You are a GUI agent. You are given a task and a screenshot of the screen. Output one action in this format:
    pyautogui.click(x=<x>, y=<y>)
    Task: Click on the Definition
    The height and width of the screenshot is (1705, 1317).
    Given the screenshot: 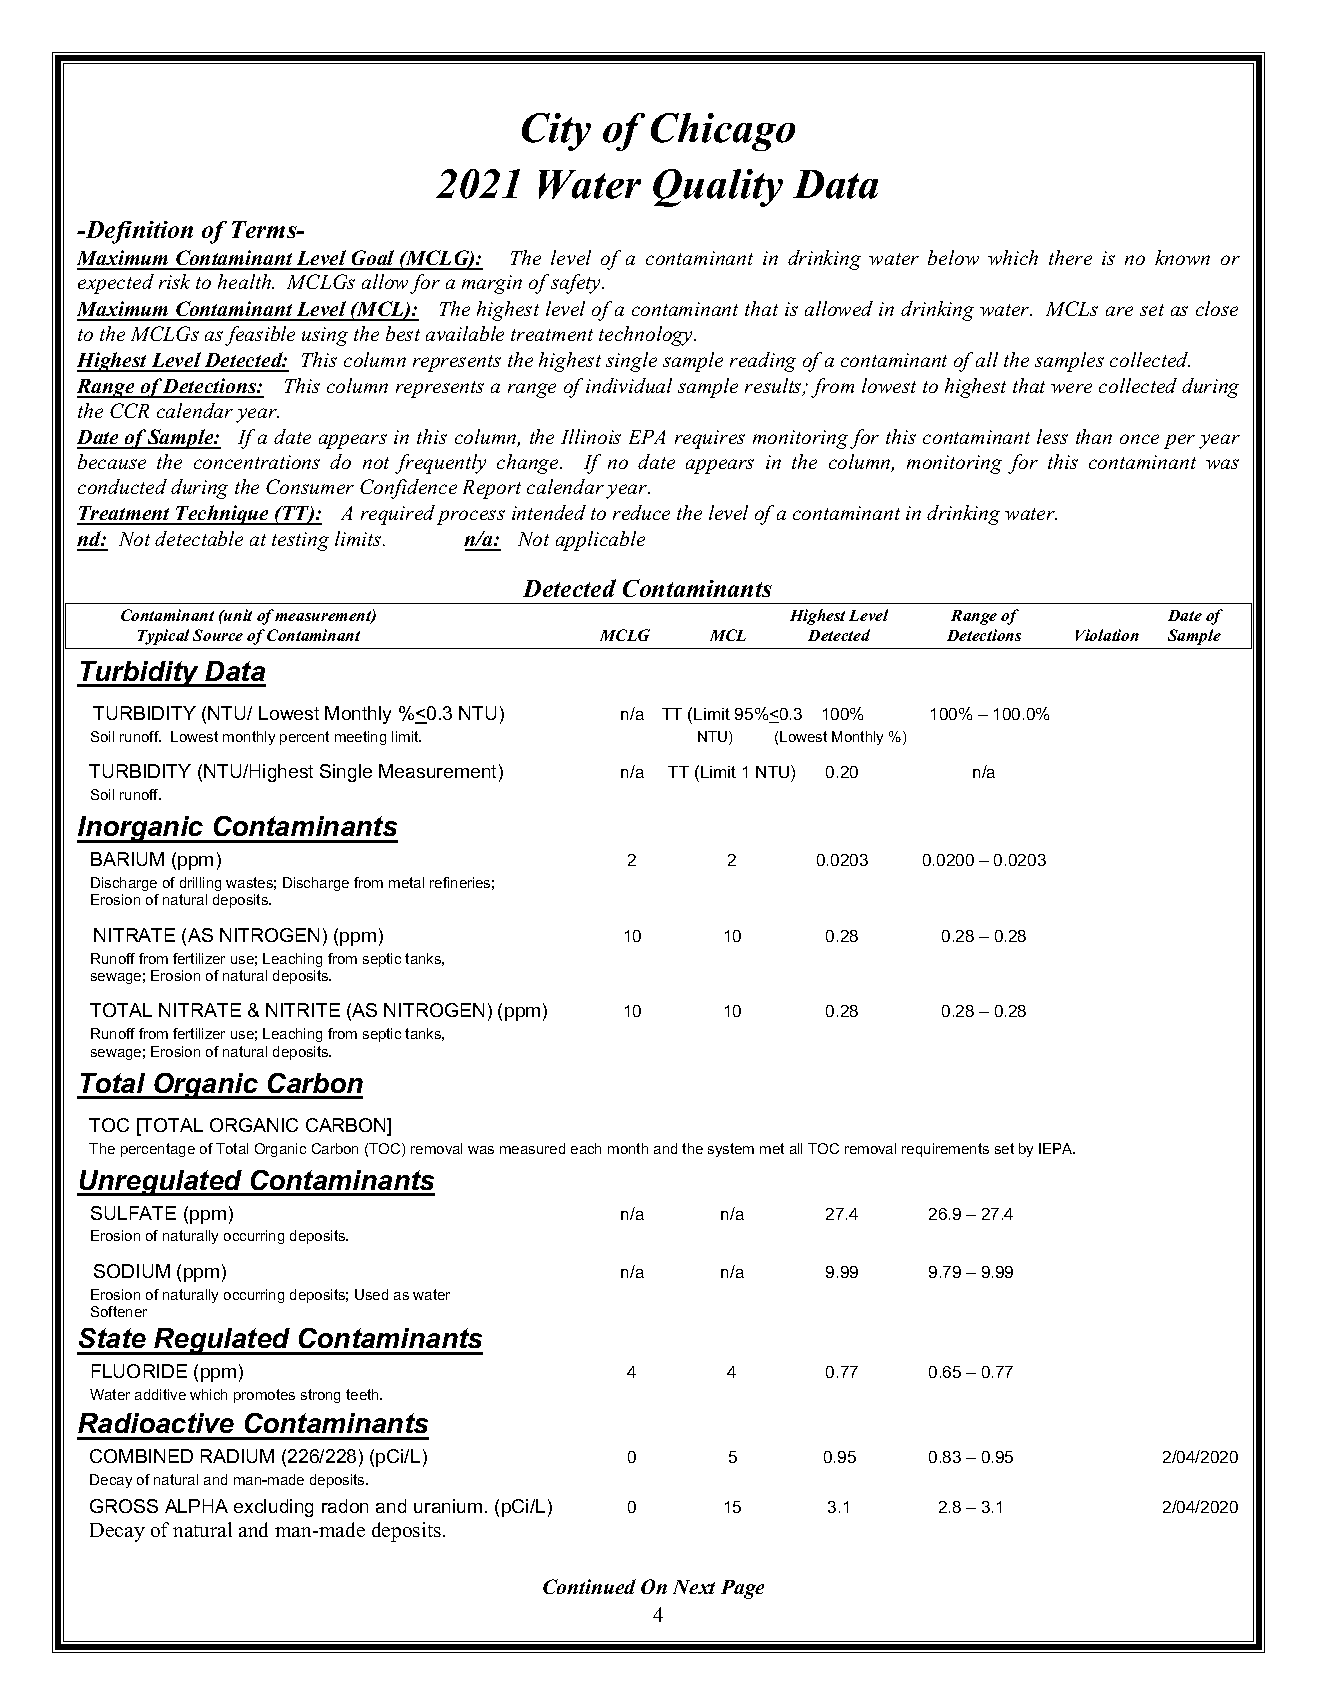 What is the action you would take?
    pyautogui.click(x=138, y=232)
